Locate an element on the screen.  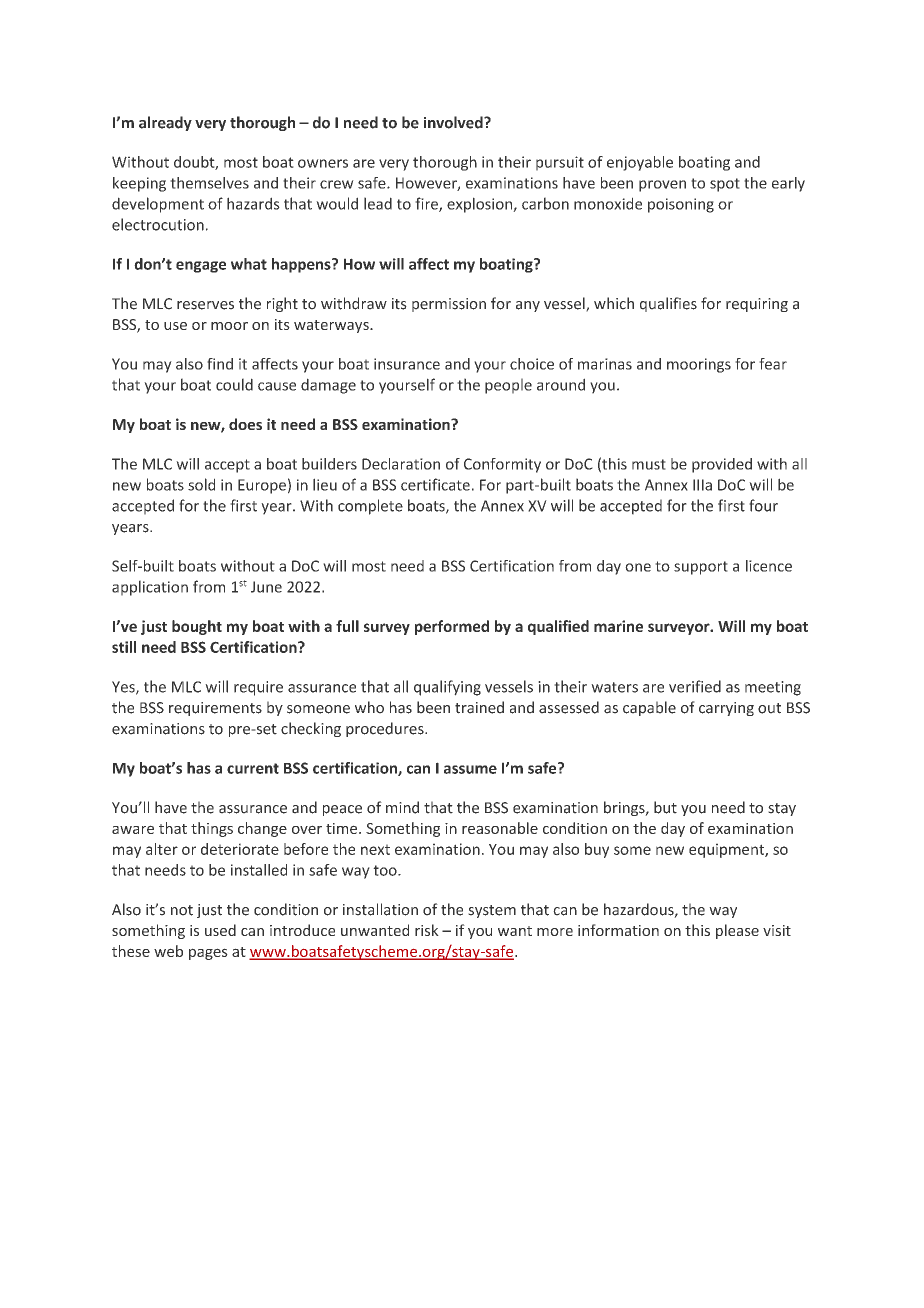
used is located at coordinates (220, 930).
